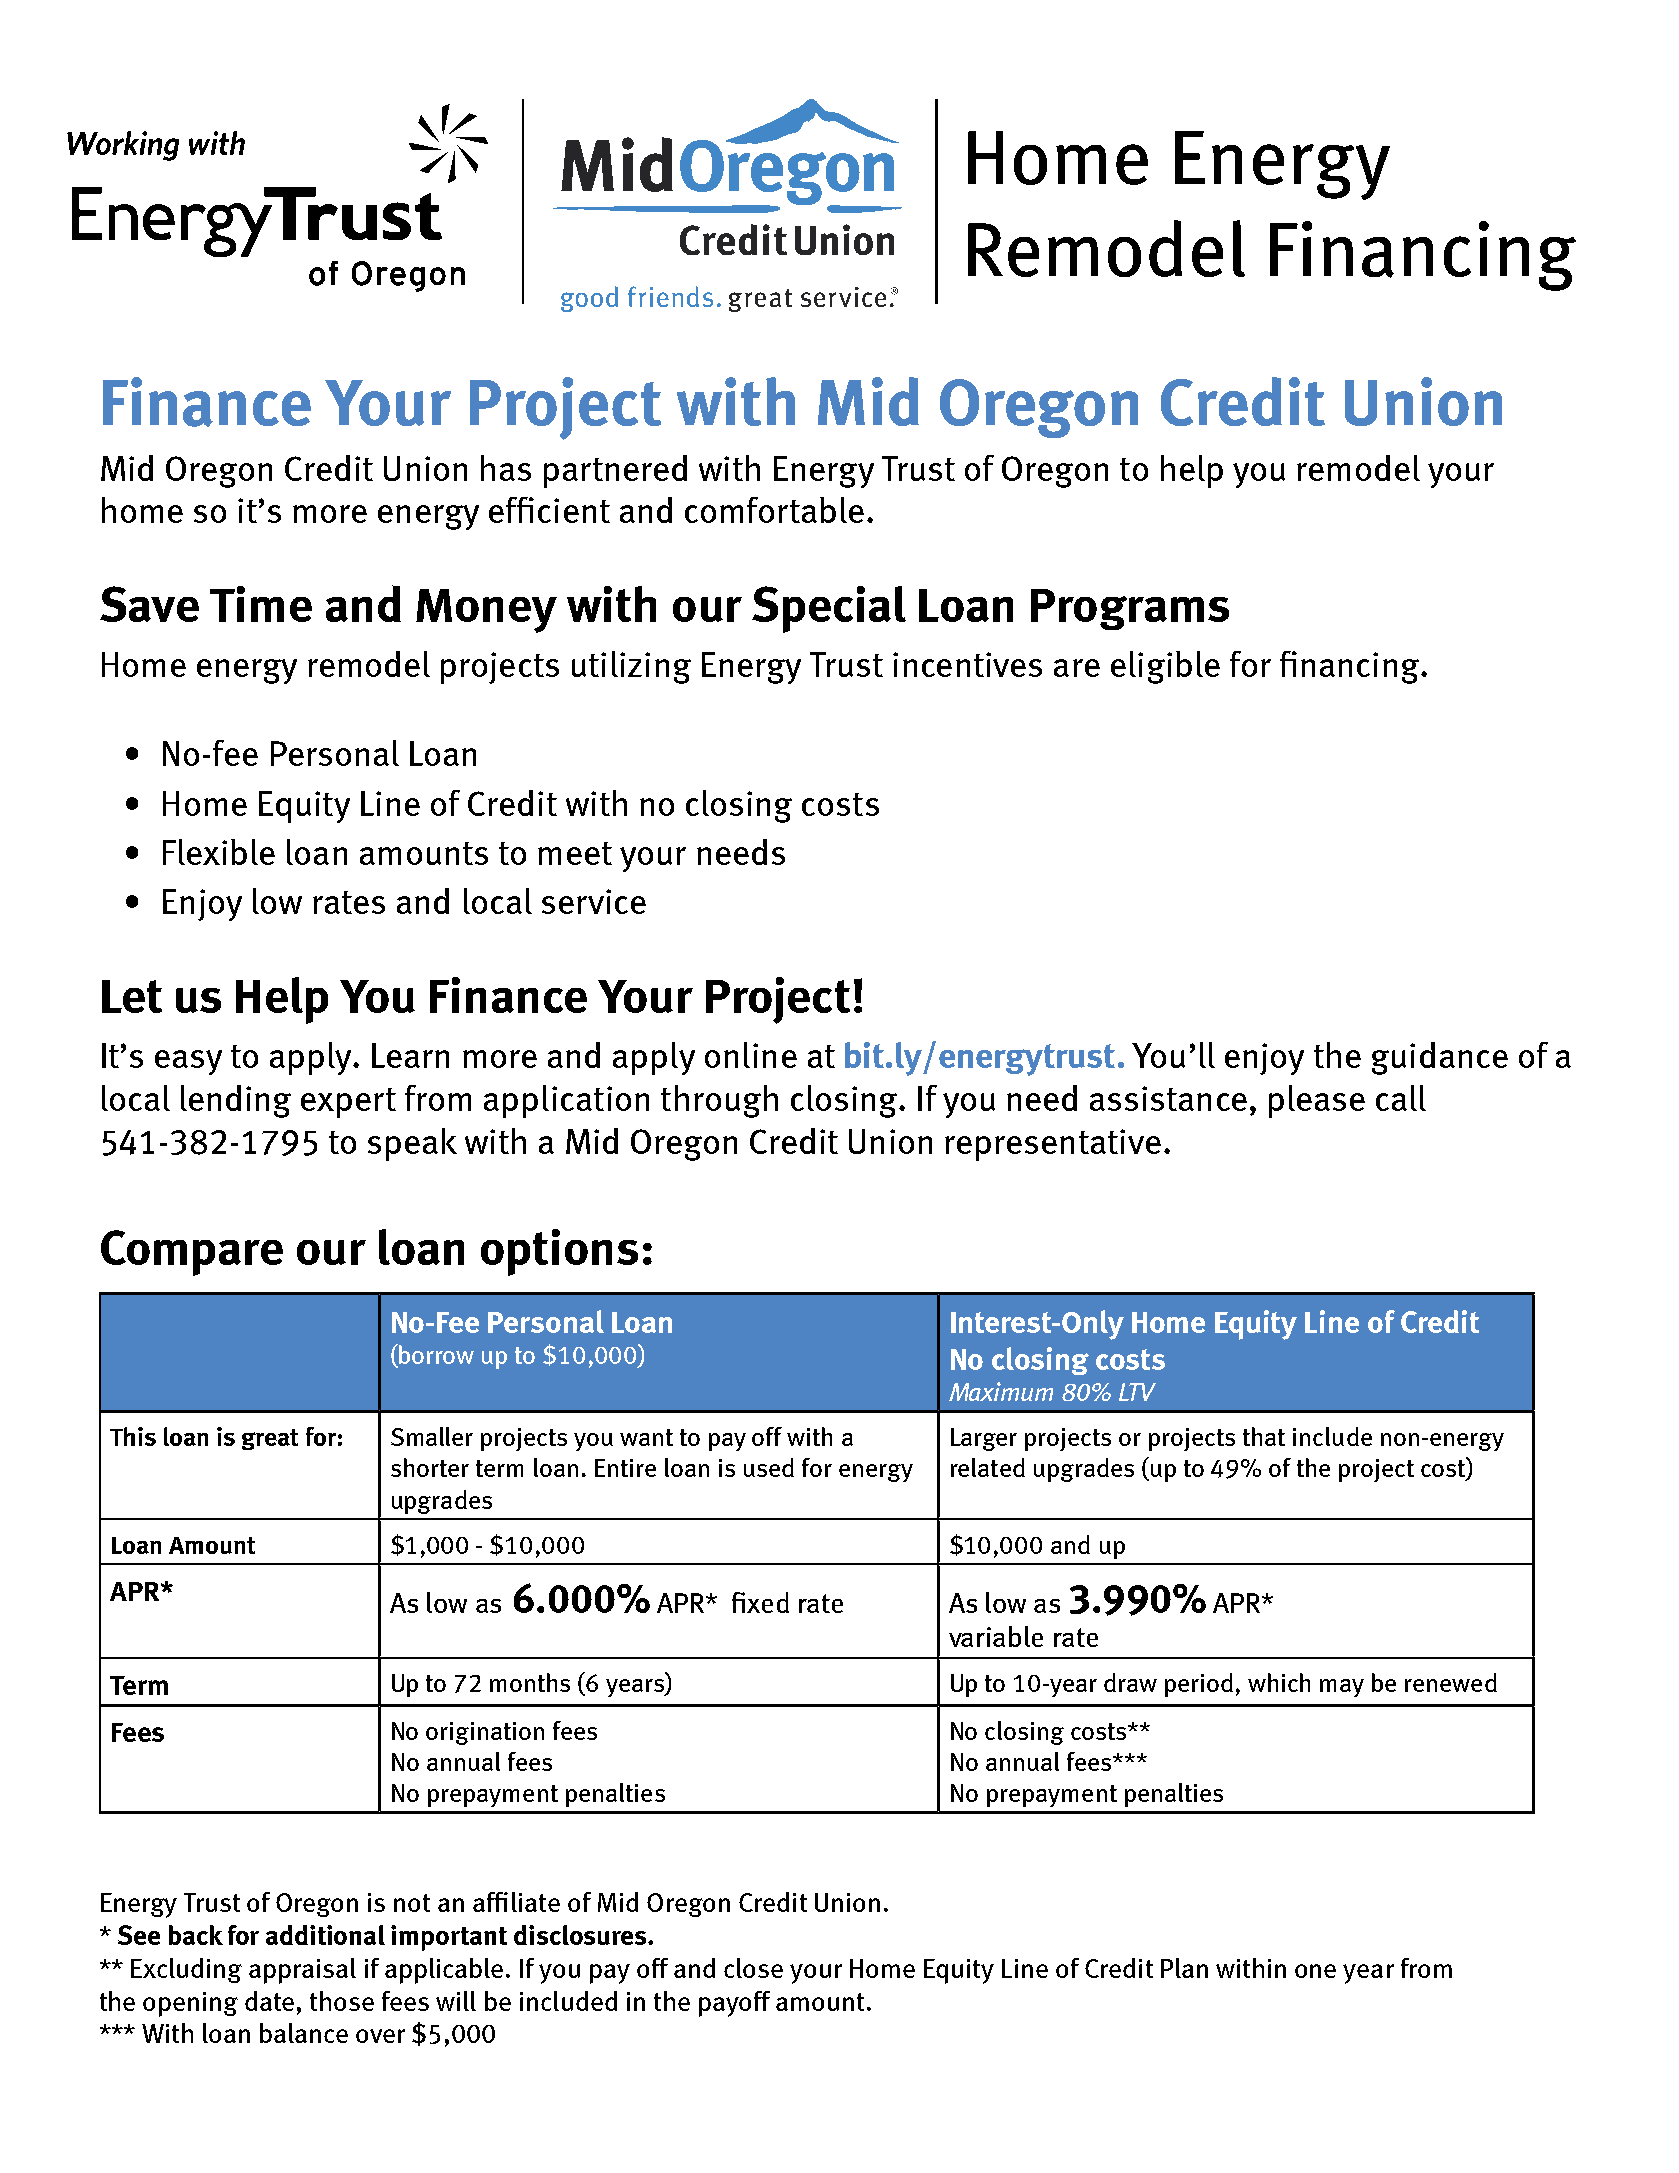 The height and width of the image is (2173, 1679). Describe the element at coordinates (485, 1733) in the image. I see `origination` at that location.
